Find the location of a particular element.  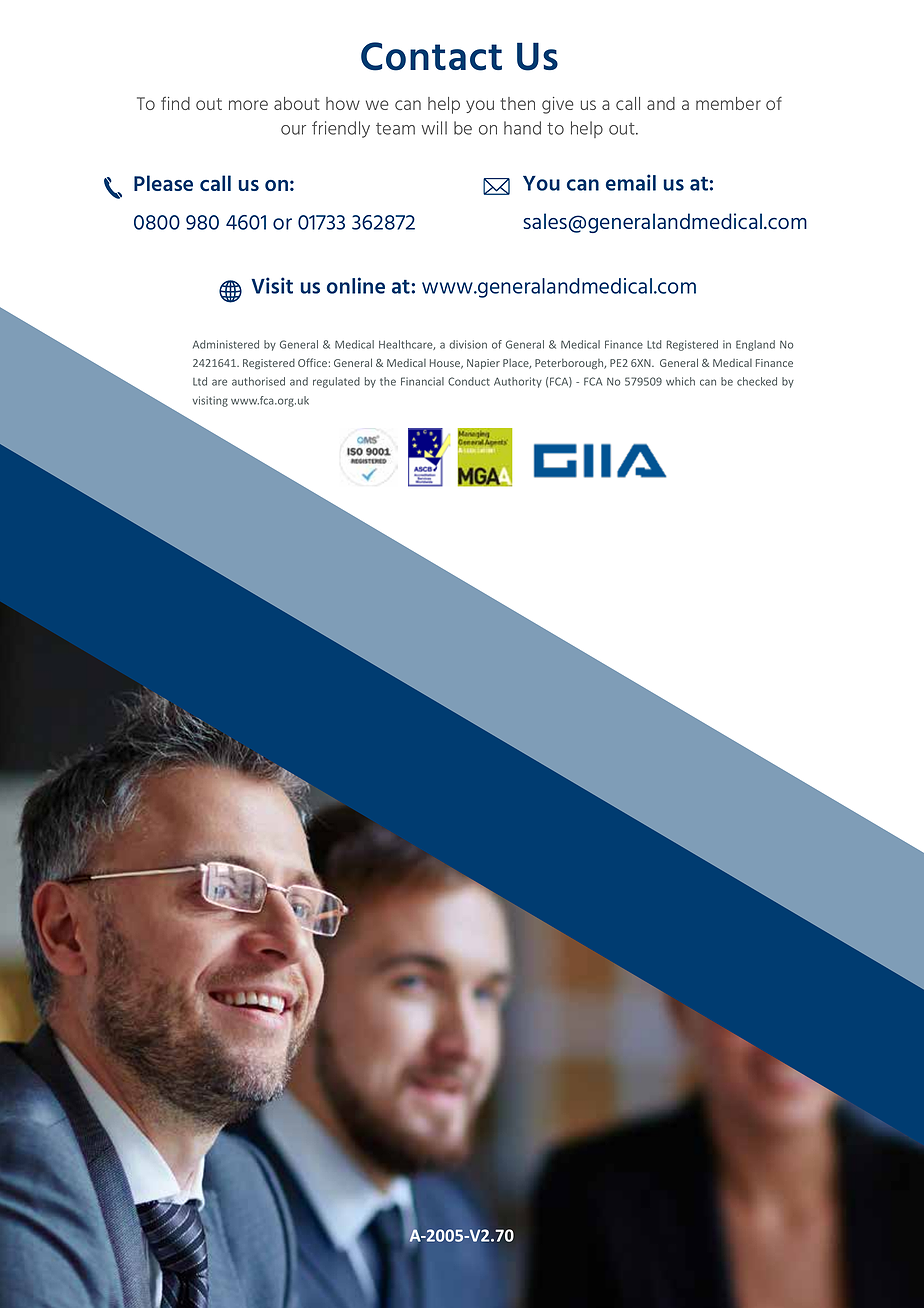

Please is located at coordinates (163, 183).
